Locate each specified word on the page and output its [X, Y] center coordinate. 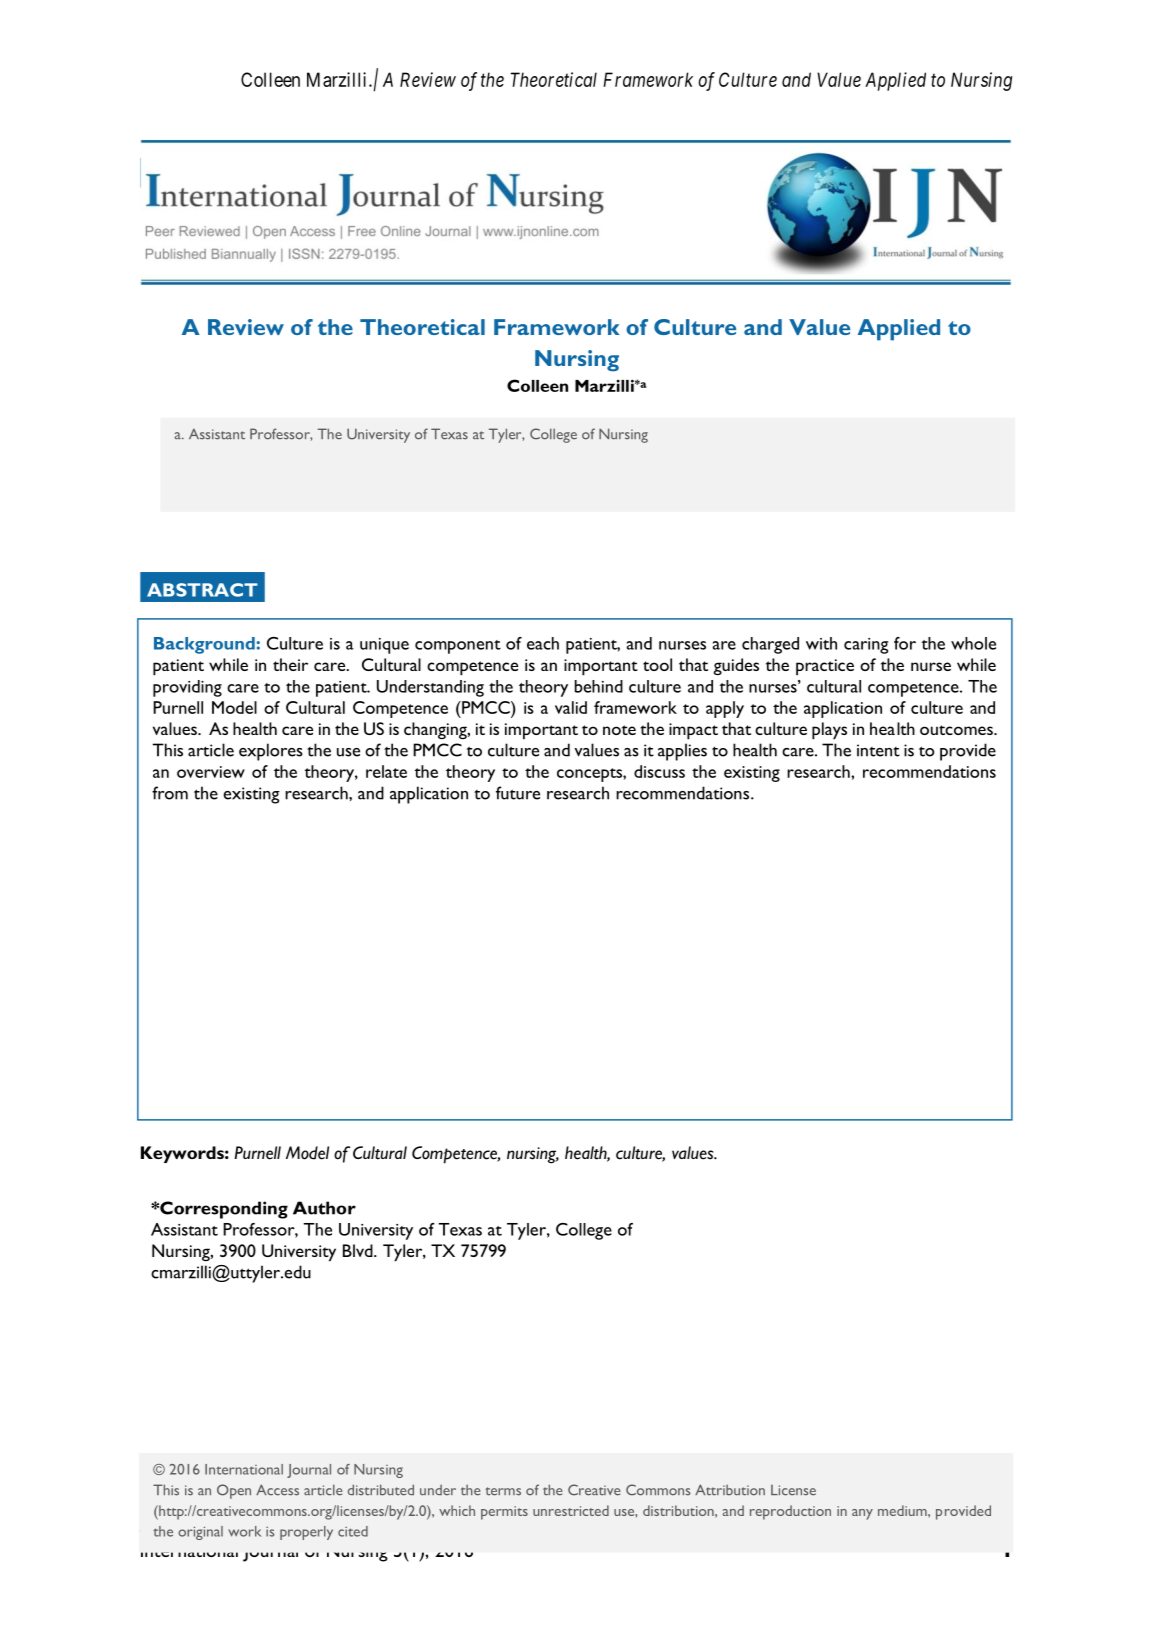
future [518, 793]
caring [866, 646]
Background [205, 645]
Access [277, 1490]
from [170, 793]
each [543, 643]
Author [324, 1208]
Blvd [359, 1250]
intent [878, 750]
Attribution [730, 1490]
